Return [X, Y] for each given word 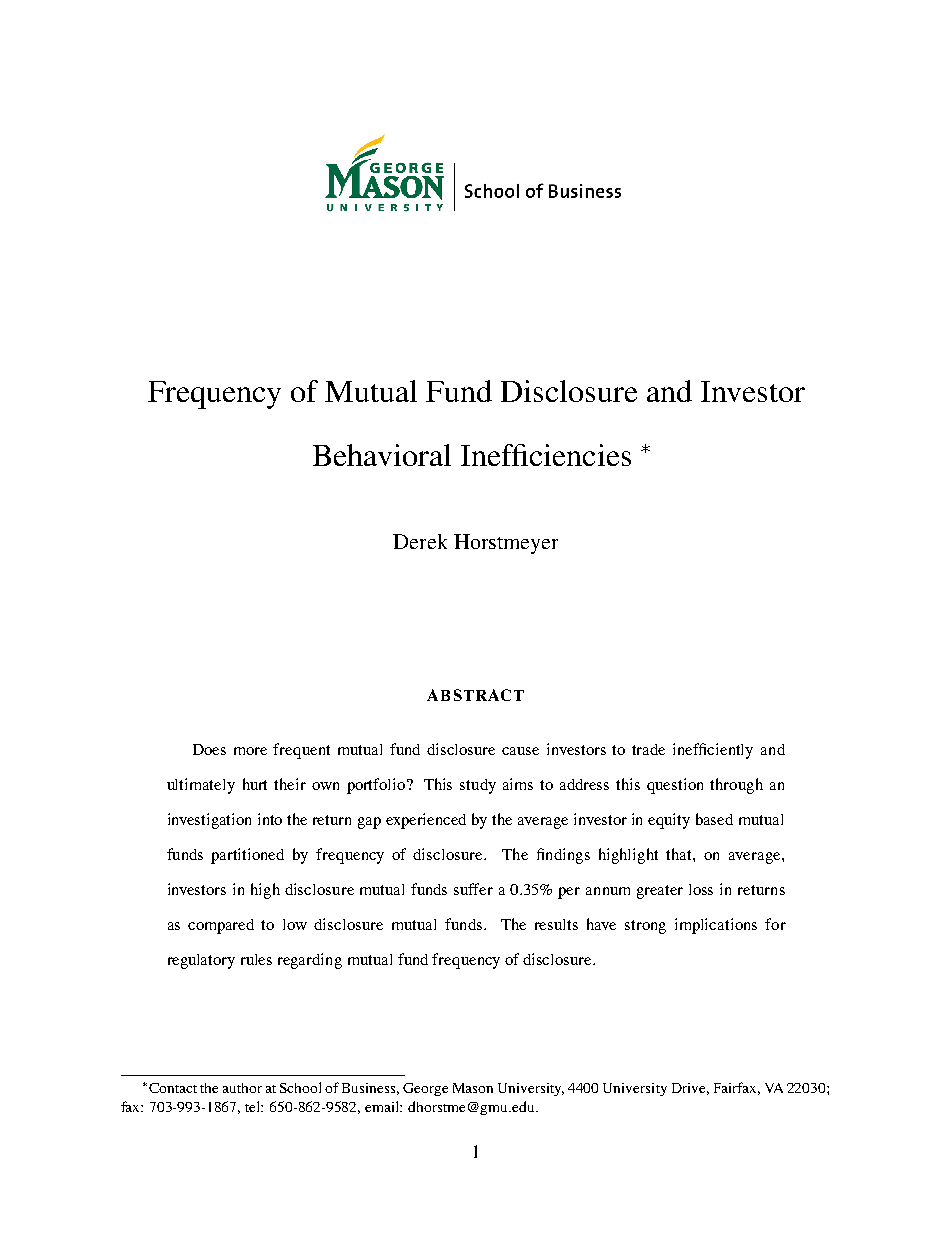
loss [701, 889]
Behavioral [382, 455]
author [242, 1088]
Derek [420, 541]
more [250, 751]
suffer [473, 889]
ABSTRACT [475, 695]
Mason [473, 1088]
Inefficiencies [546, 455]
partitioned [247, 856]
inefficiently [713, 751]
